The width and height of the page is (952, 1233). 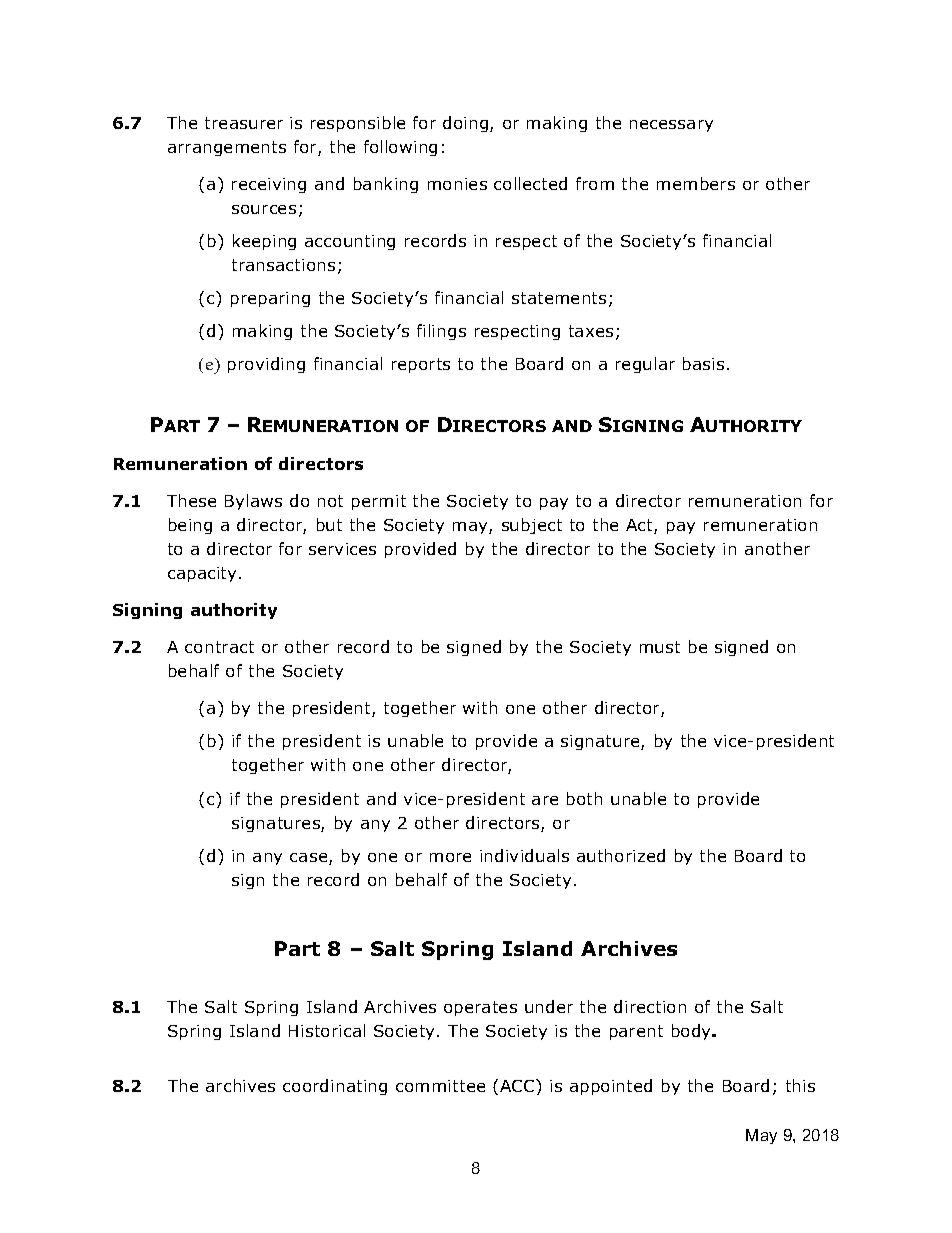 What do you see at coordinates (327, 1030) in the page?
I see `Historical` at bounding box center [327, 1030].
